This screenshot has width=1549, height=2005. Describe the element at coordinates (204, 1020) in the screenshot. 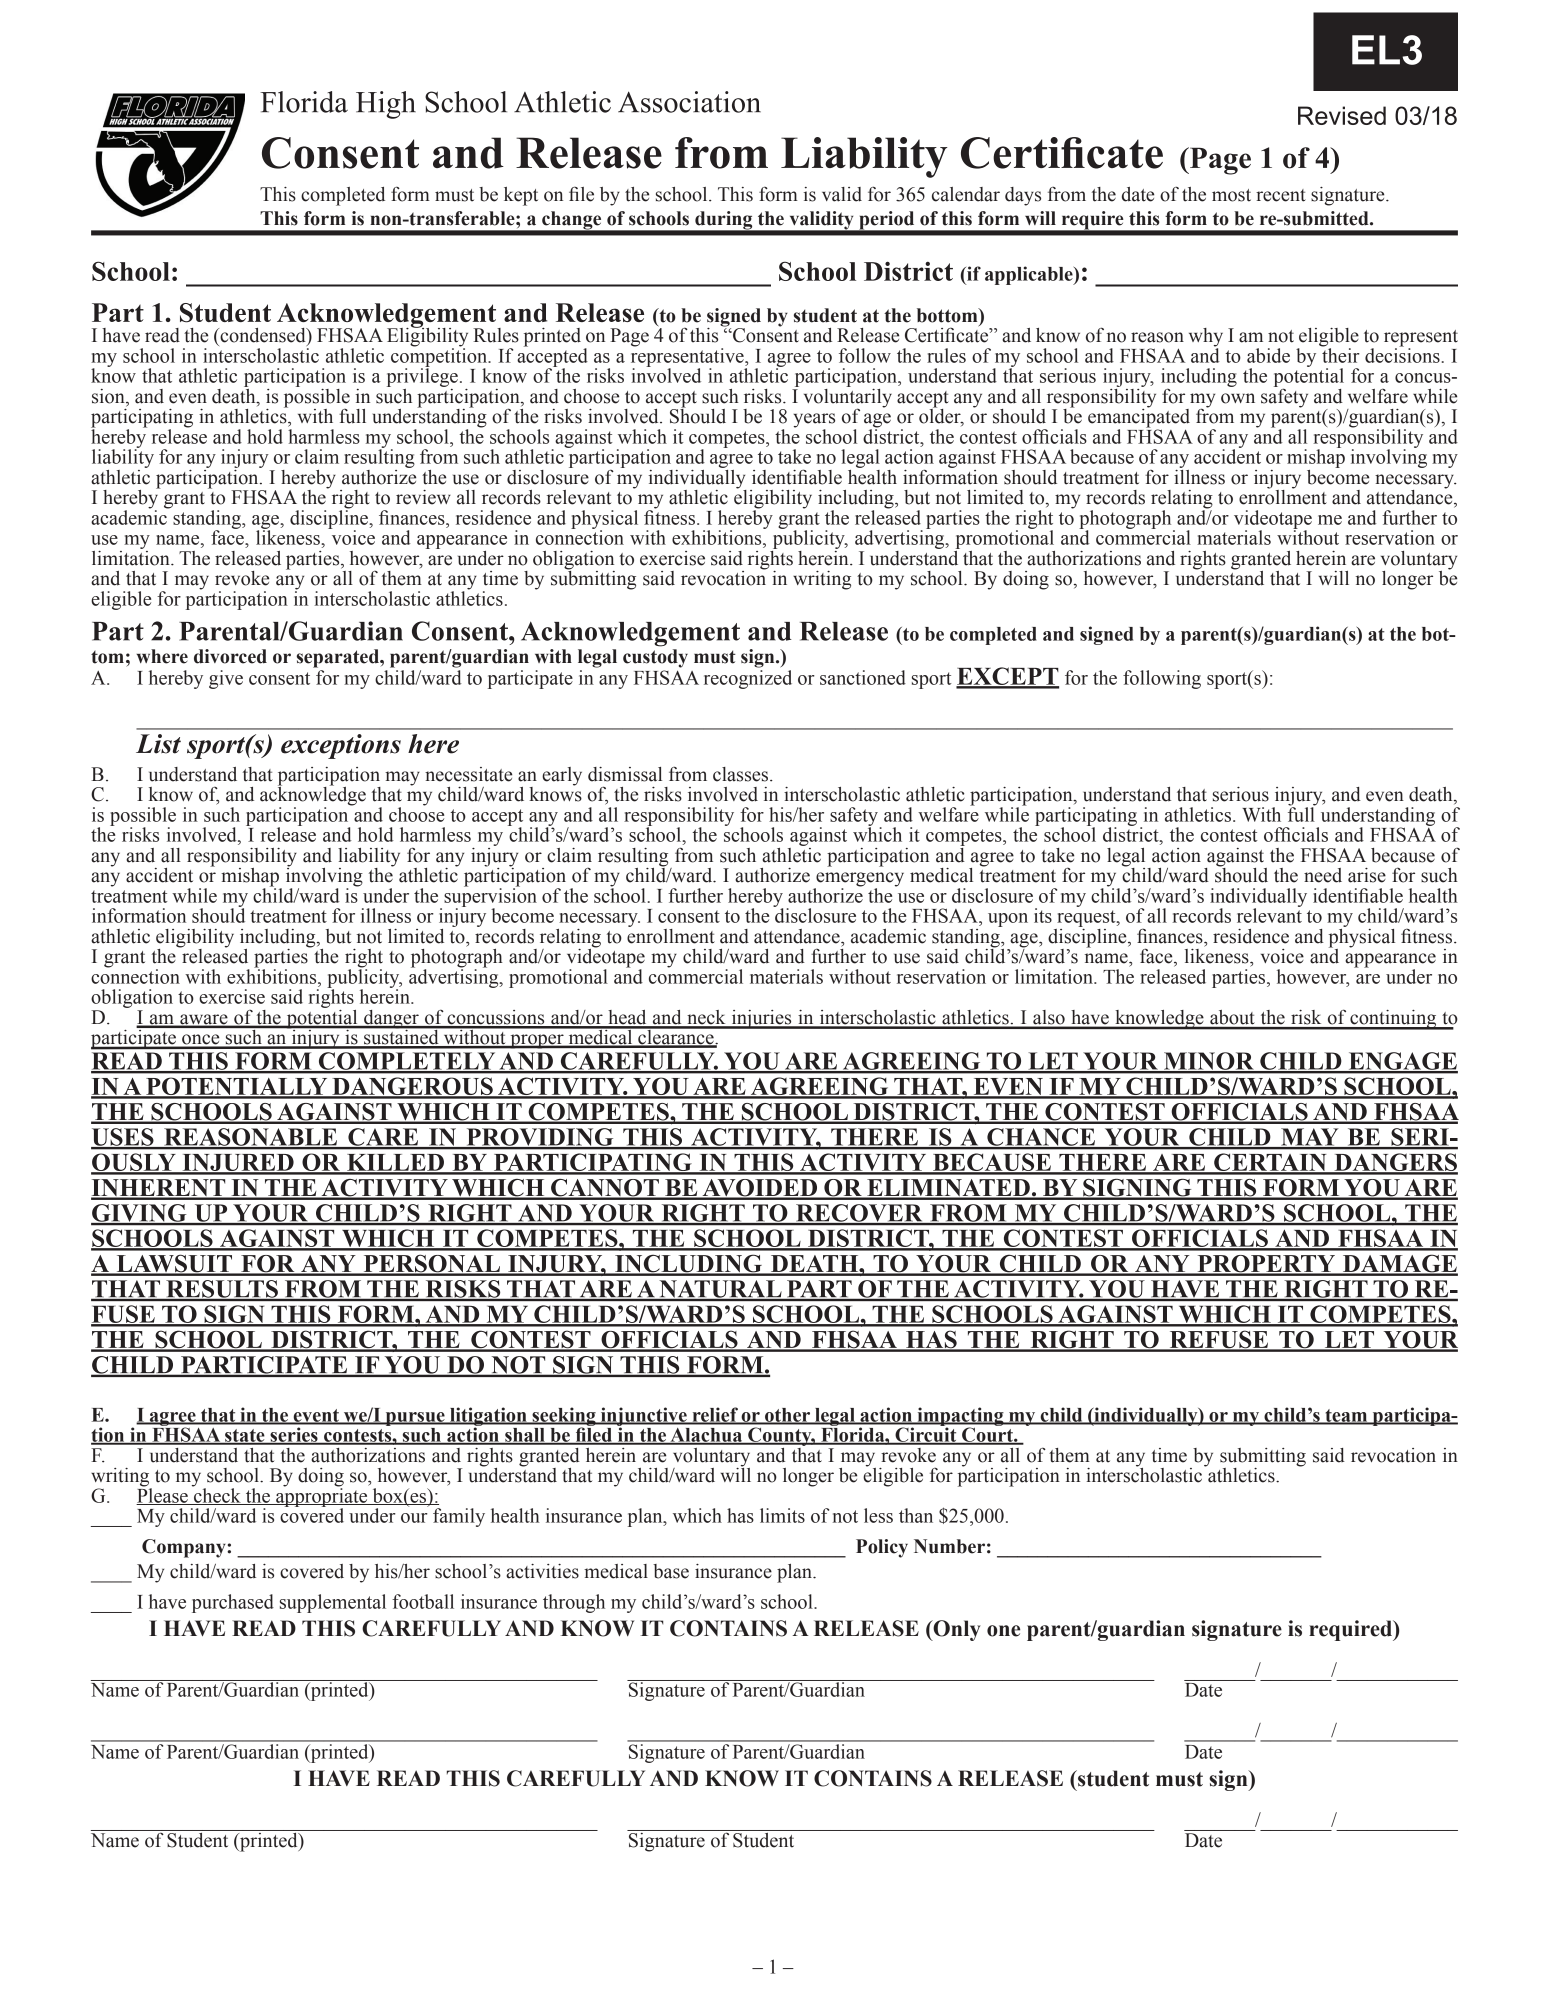

I see `aware` at that location.
